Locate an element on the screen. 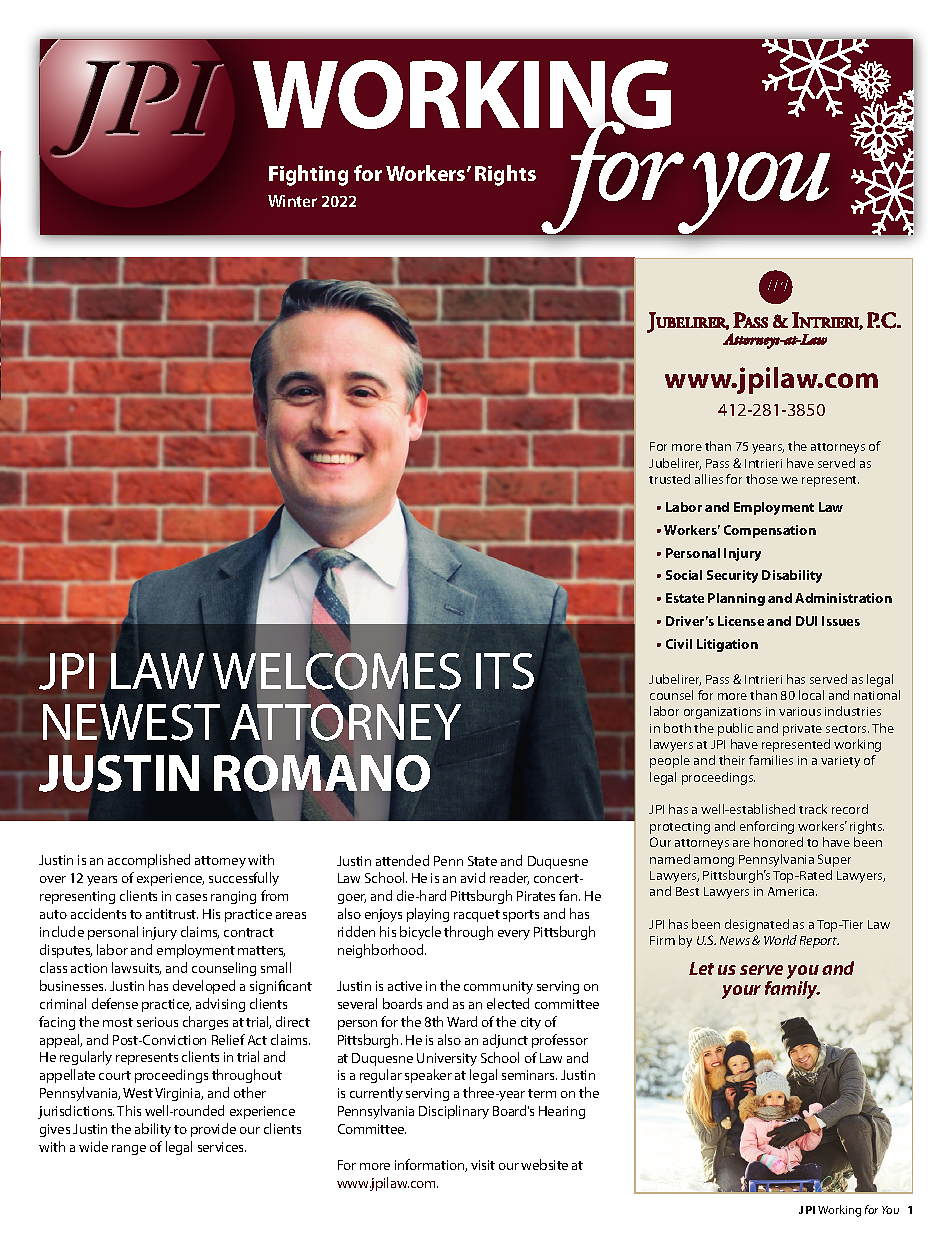  those is located at coordinates (762, 479).
